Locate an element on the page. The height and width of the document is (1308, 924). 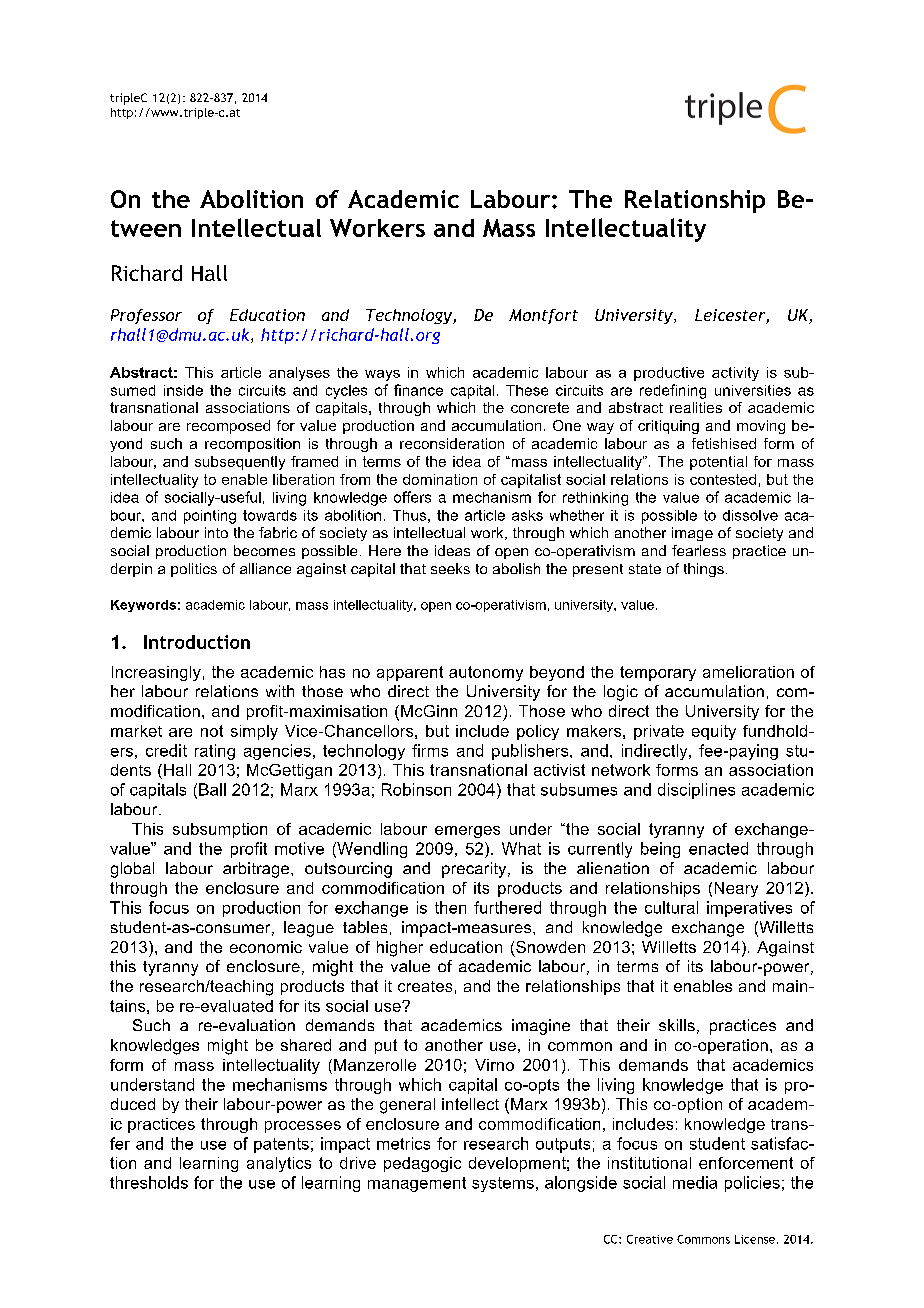
economic is located at coordinates (266, 947).
